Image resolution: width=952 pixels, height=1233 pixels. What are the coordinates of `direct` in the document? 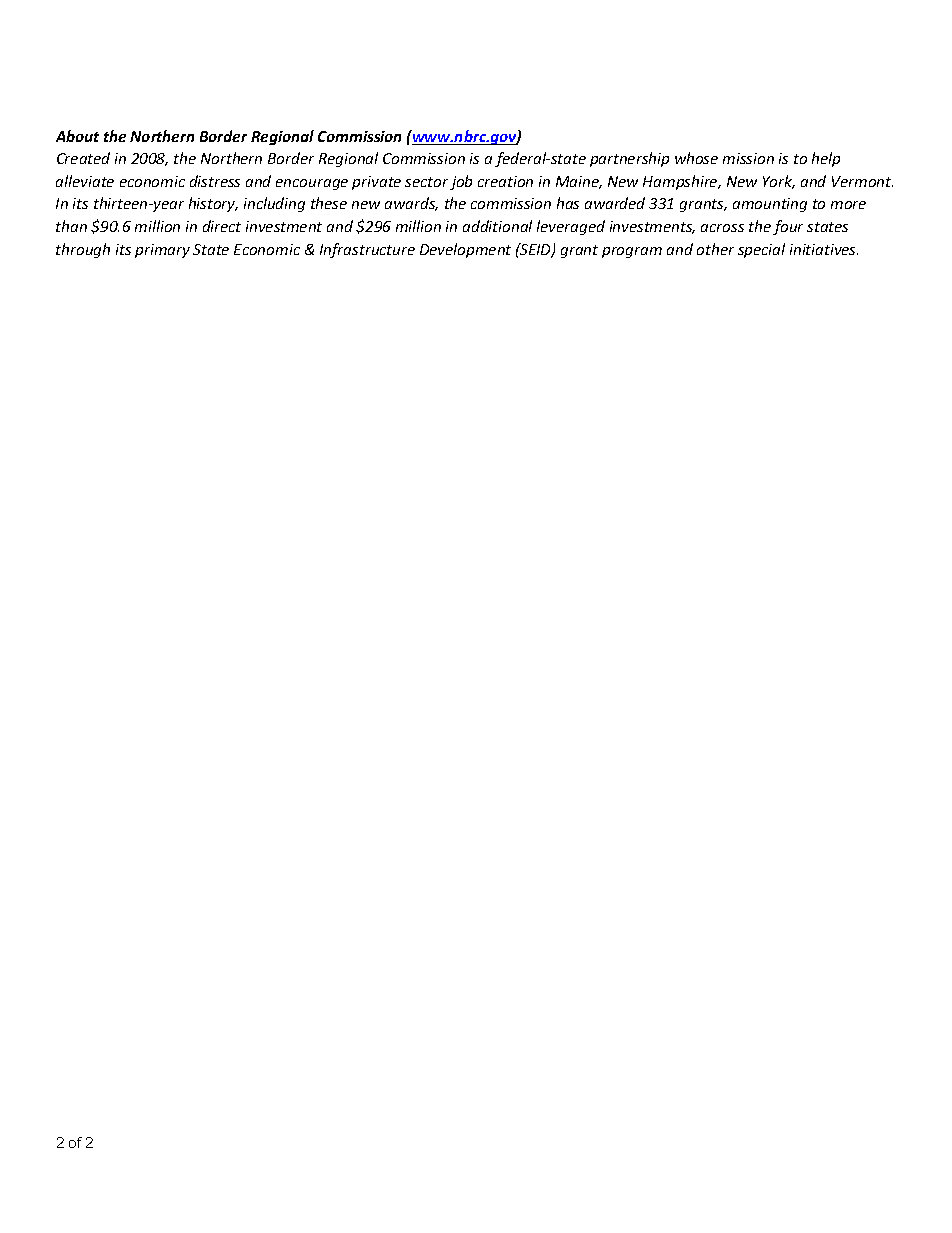 It's located at (222, 226).
